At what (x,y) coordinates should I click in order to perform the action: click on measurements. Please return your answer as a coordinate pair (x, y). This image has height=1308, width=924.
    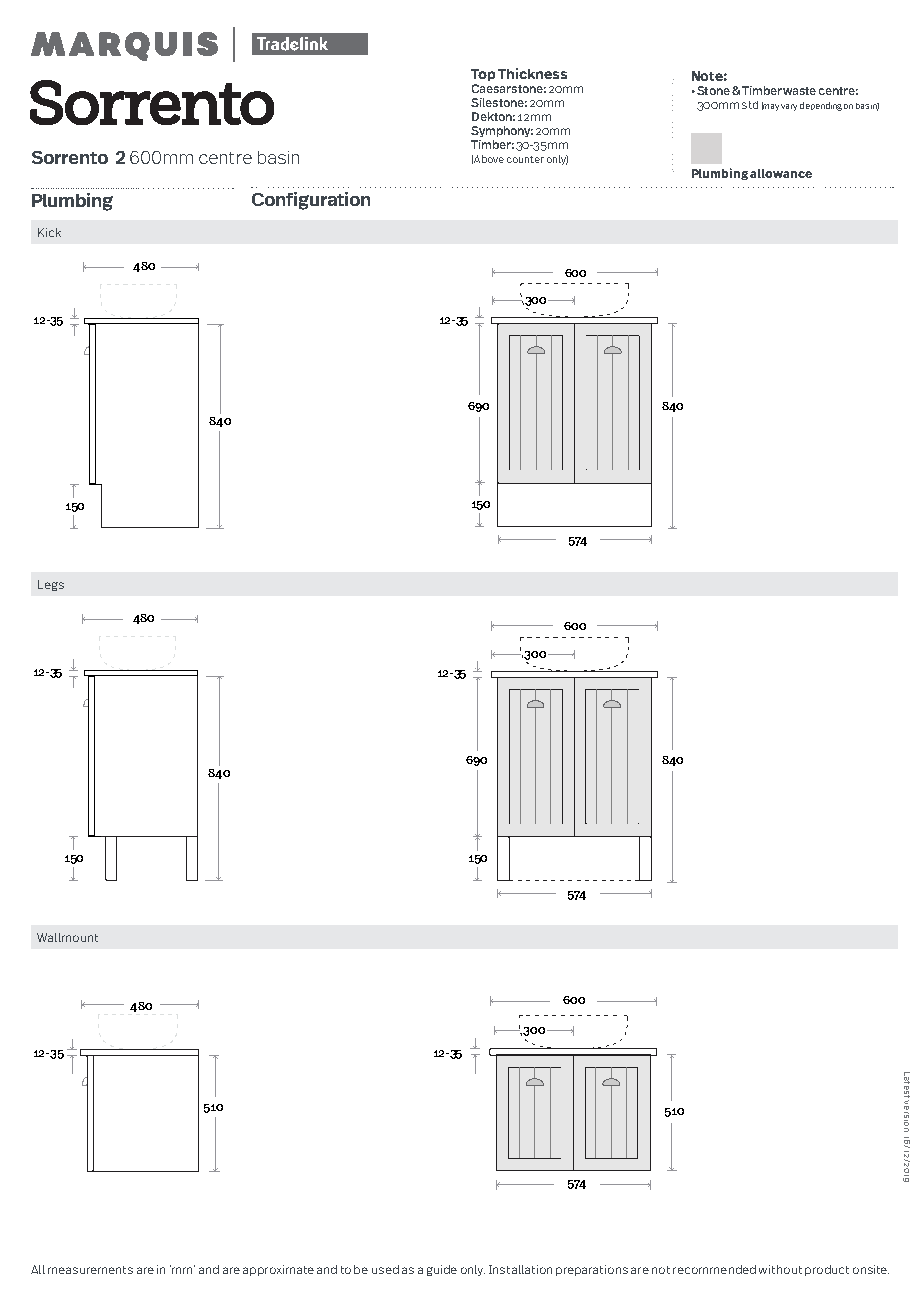
    Looking at the image, I should click on (90, 1270).
